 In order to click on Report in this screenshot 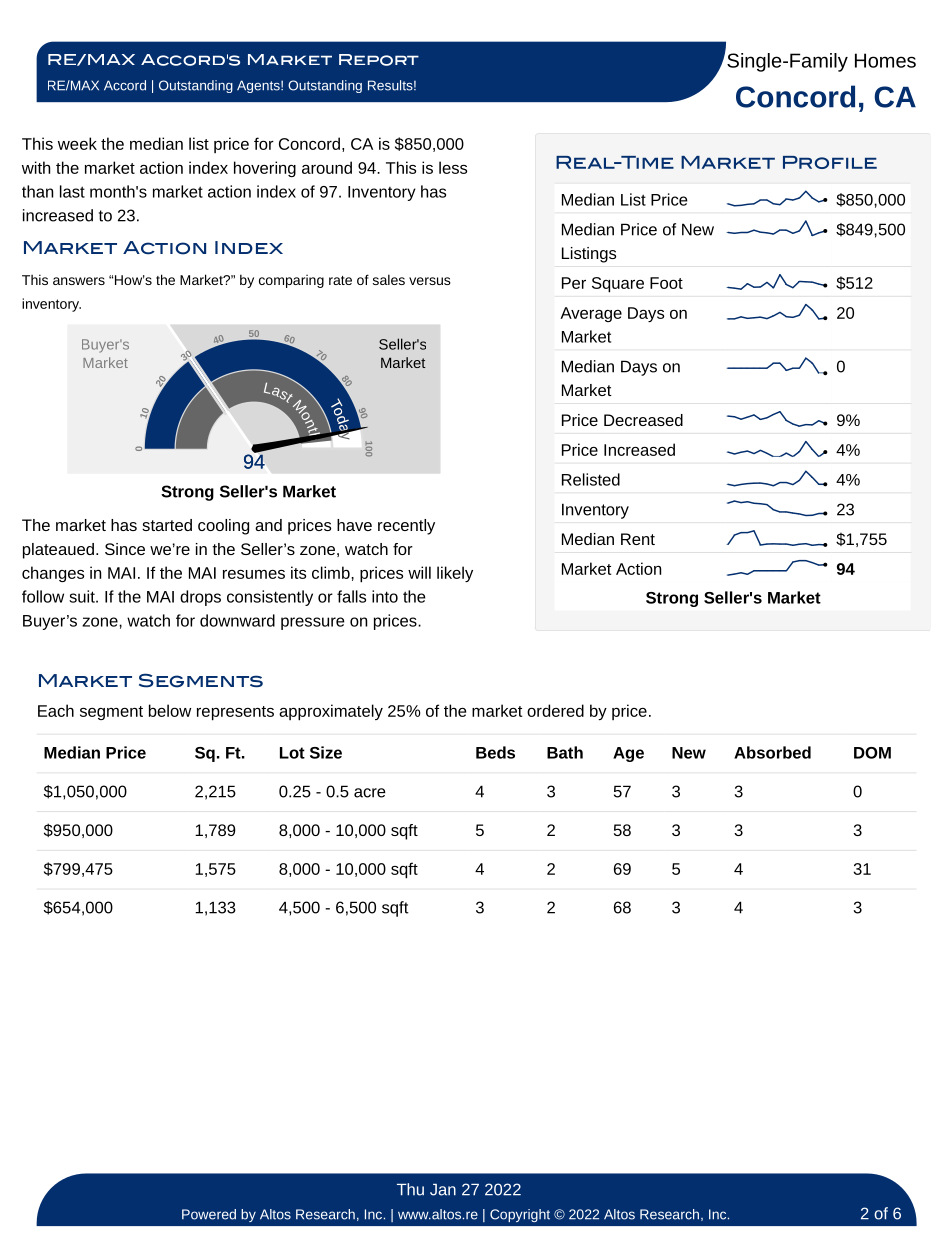, I will do `click(379, 60)`.
